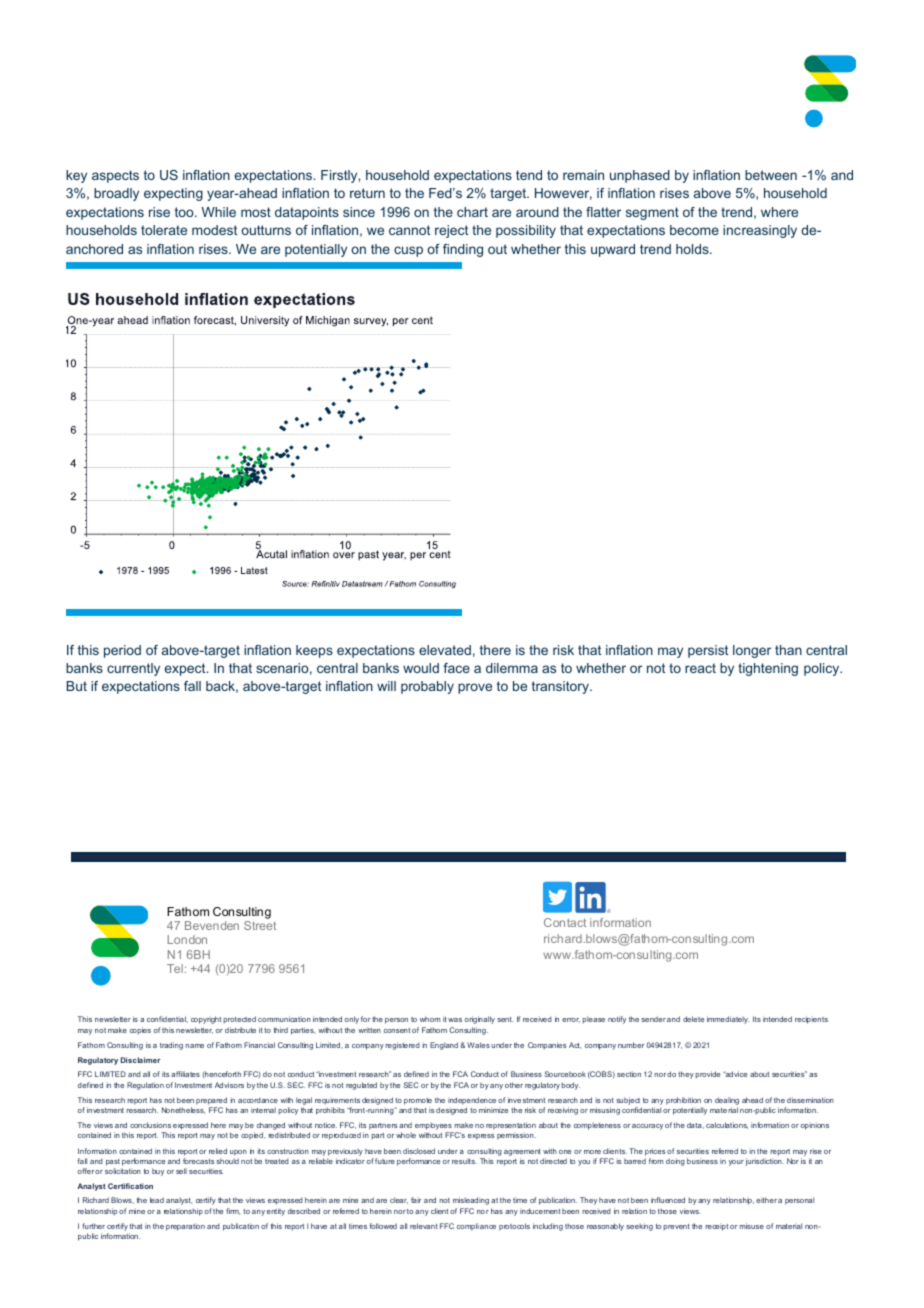 The width and height of the screenshot is (924, 1308). I want to click on London, so click(187, 939).
